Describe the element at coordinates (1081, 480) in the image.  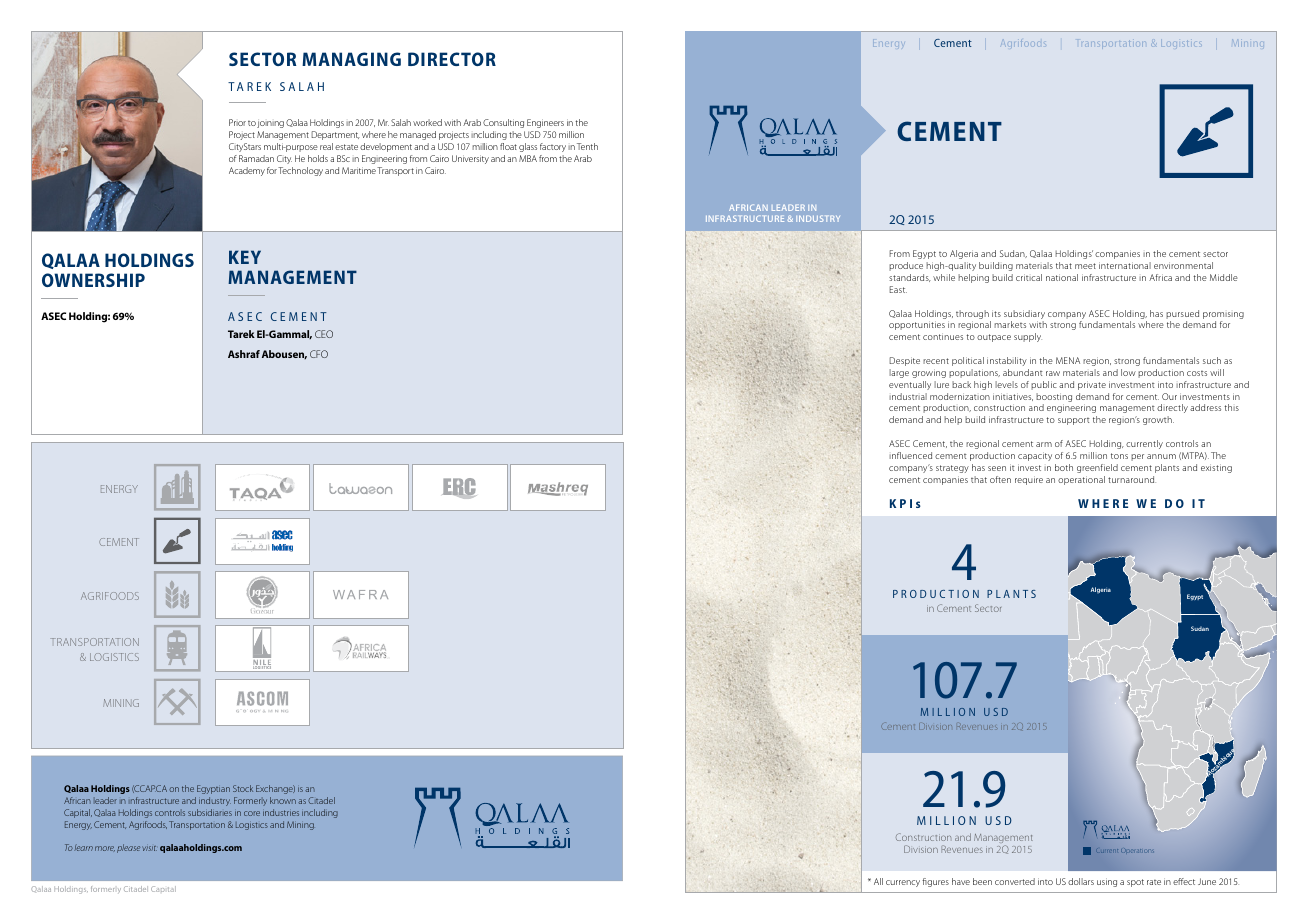
I see `operational` at that location.
